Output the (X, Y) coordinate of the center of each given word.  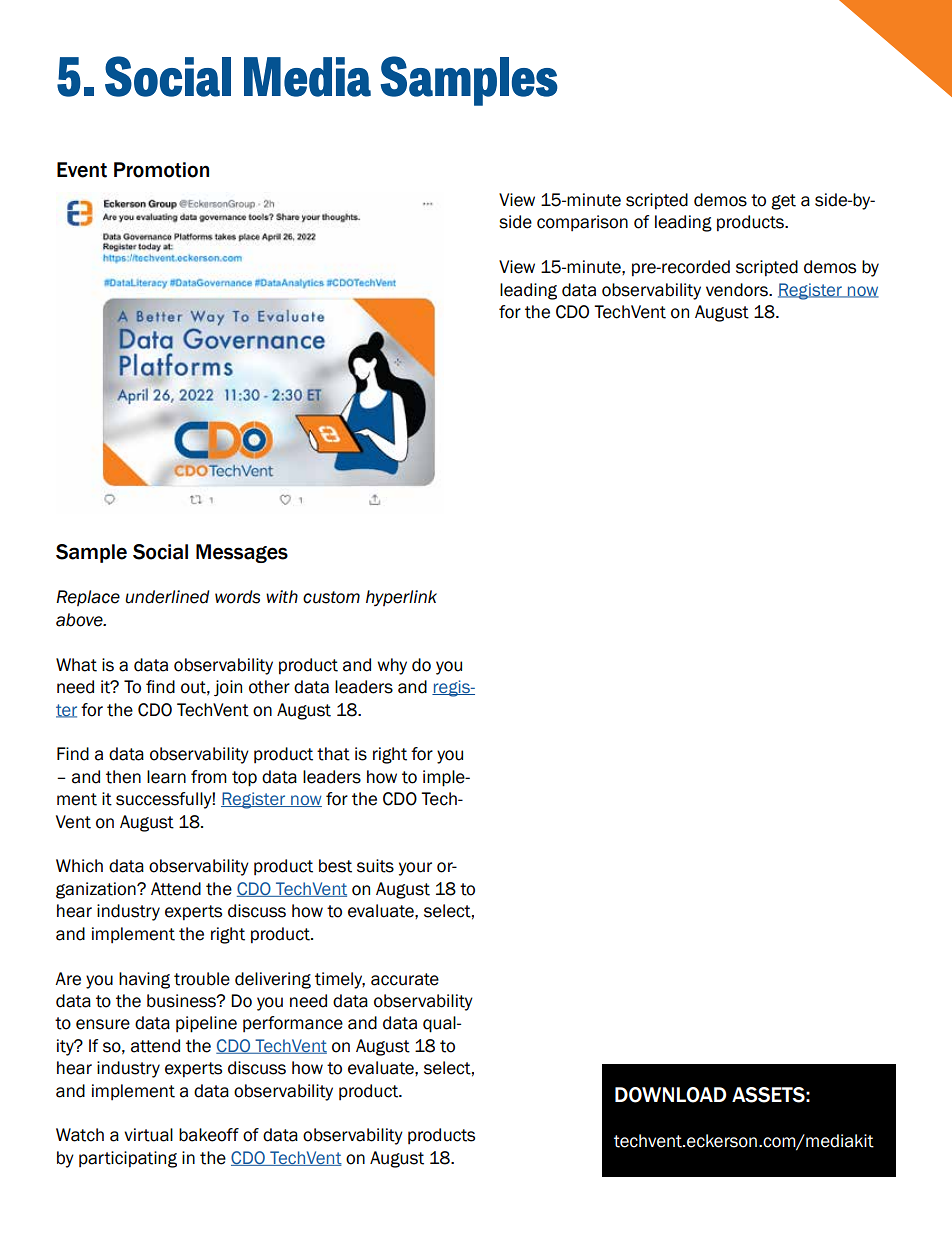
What (76, 665)
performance (293, 1024)
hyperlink (401, 598)
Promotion (161, 170)
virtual (148, 1135)
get (783, 202)
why (392, 666)
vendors (738, 290)
